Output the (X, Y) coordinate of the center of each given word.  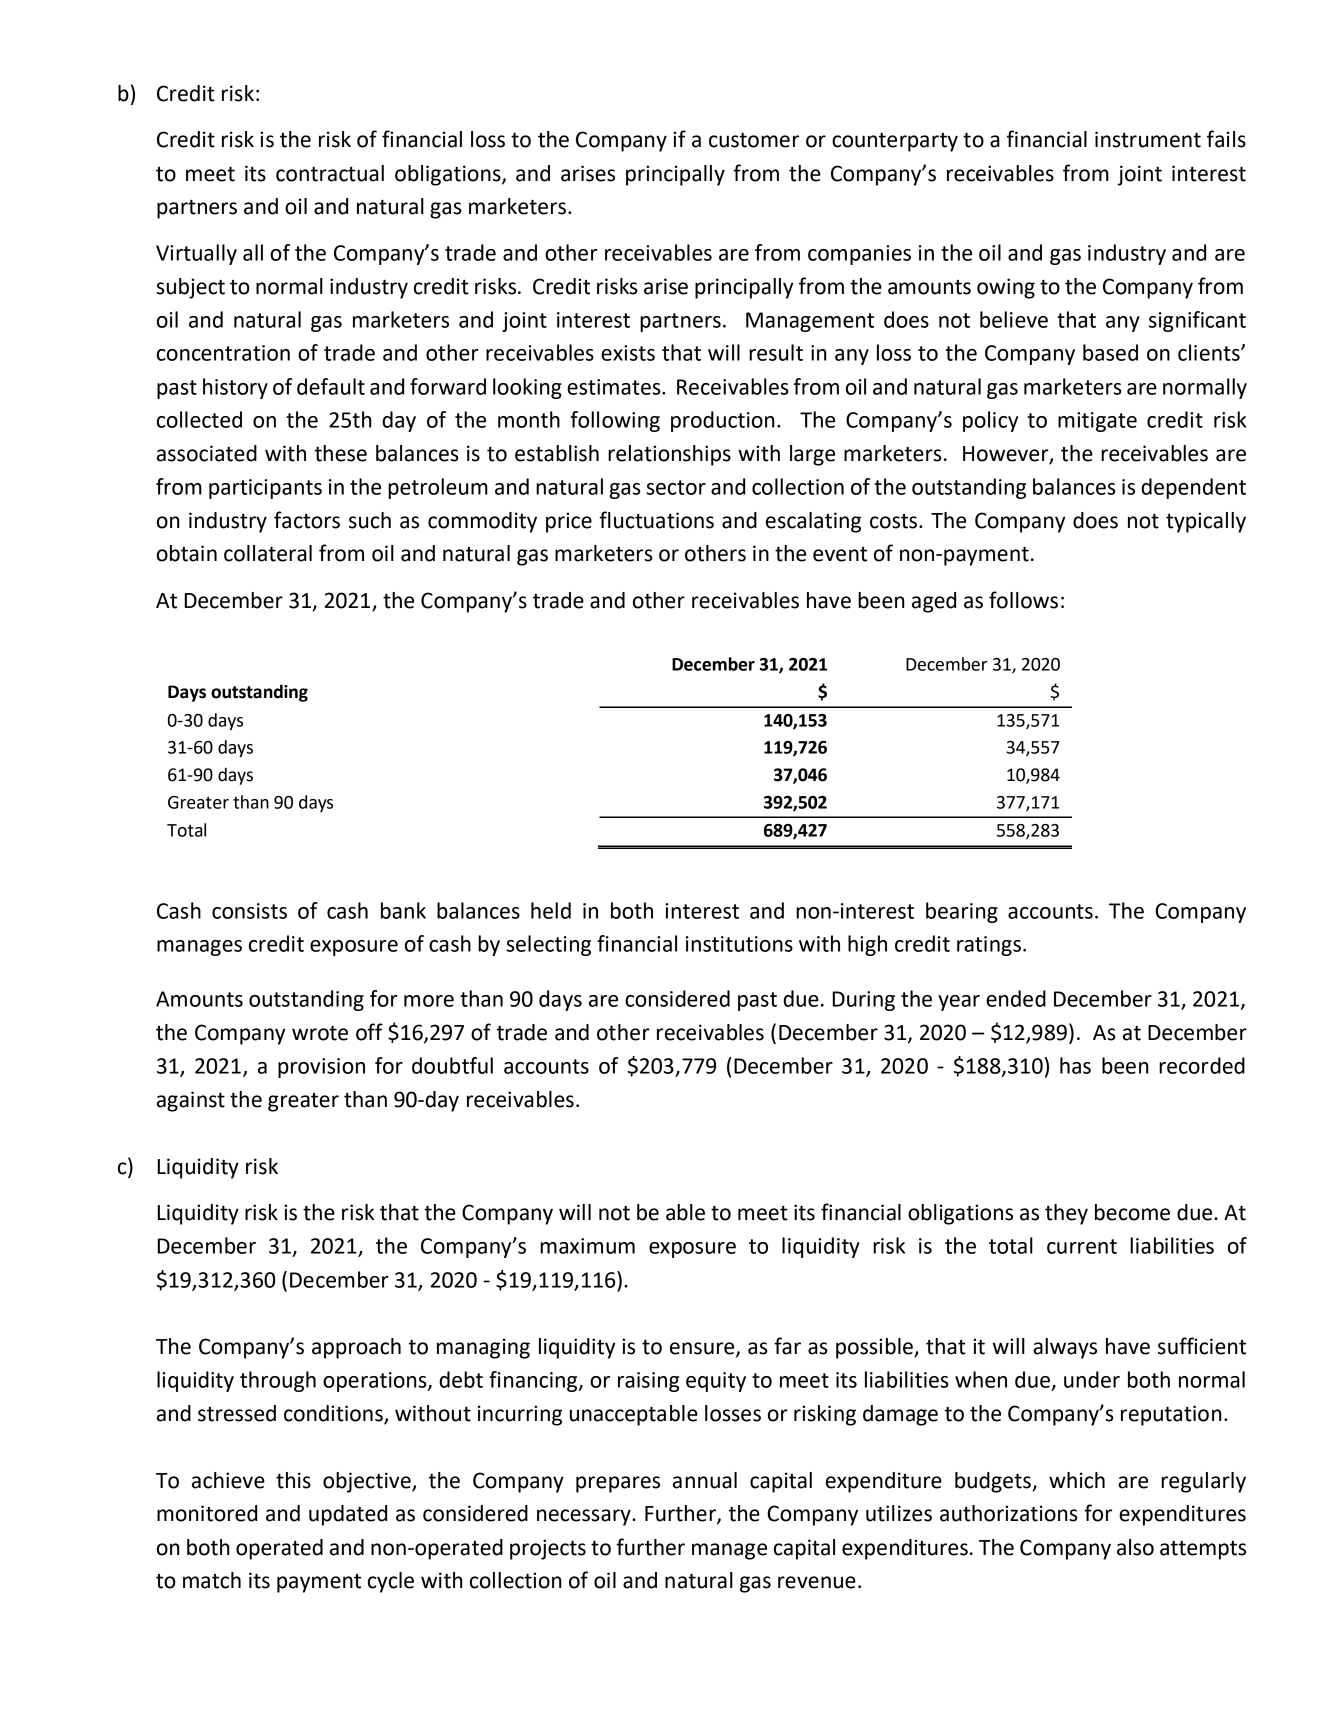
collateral (268, 553)
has (1075, 1065)
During (864, 1001)
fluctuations (656, 520)
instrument (1148, 139)
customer (754, 140)
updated (348, 1515)
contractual (330, 173)
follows (1023, 600)
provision (321, 1068)
